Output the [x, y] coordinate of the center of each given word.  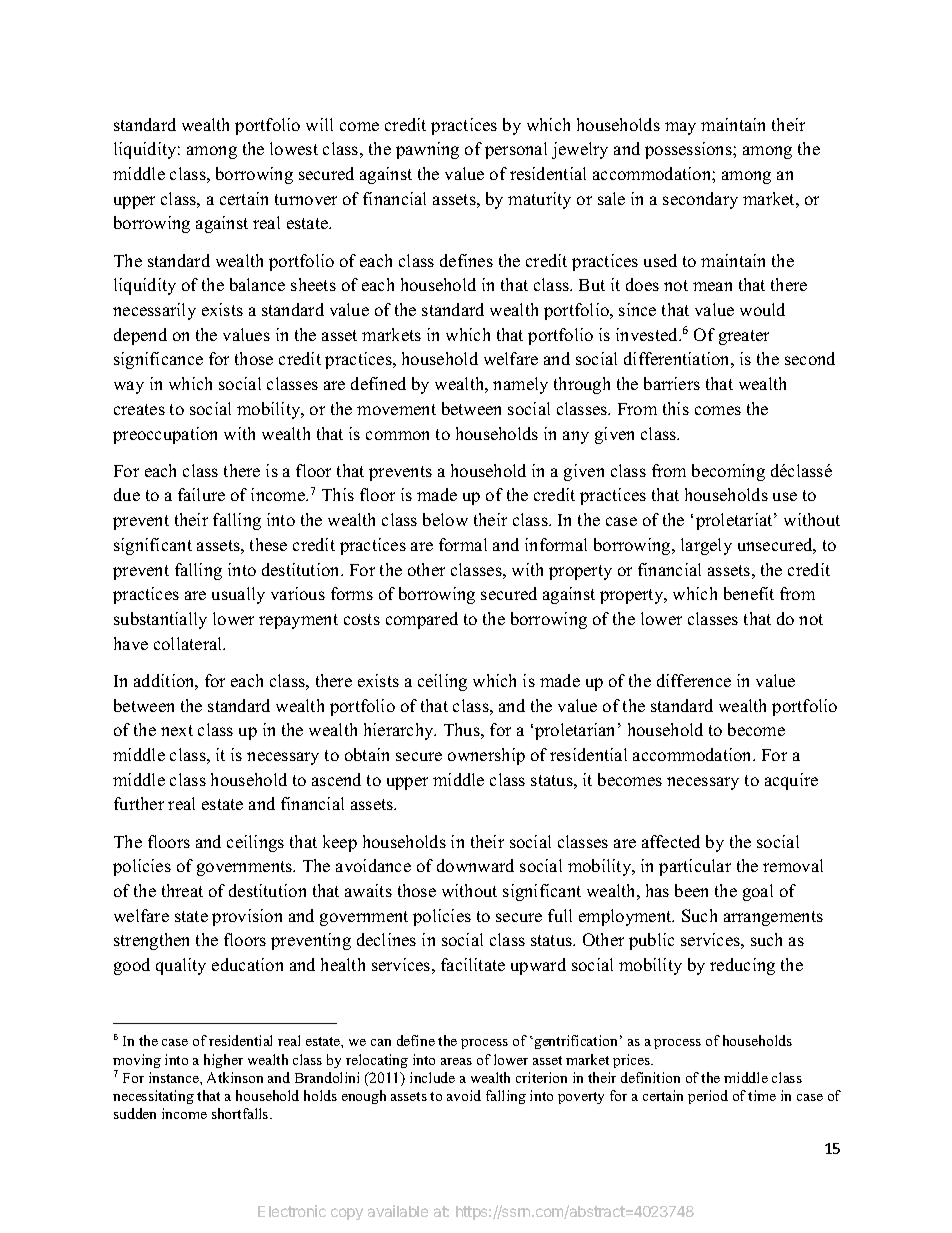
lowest [294, 148]
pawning [427, 150]
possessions [689, 150]
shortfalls [241, 1113]
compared [422, 620]
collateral [189, 643]
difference [694, 680]
